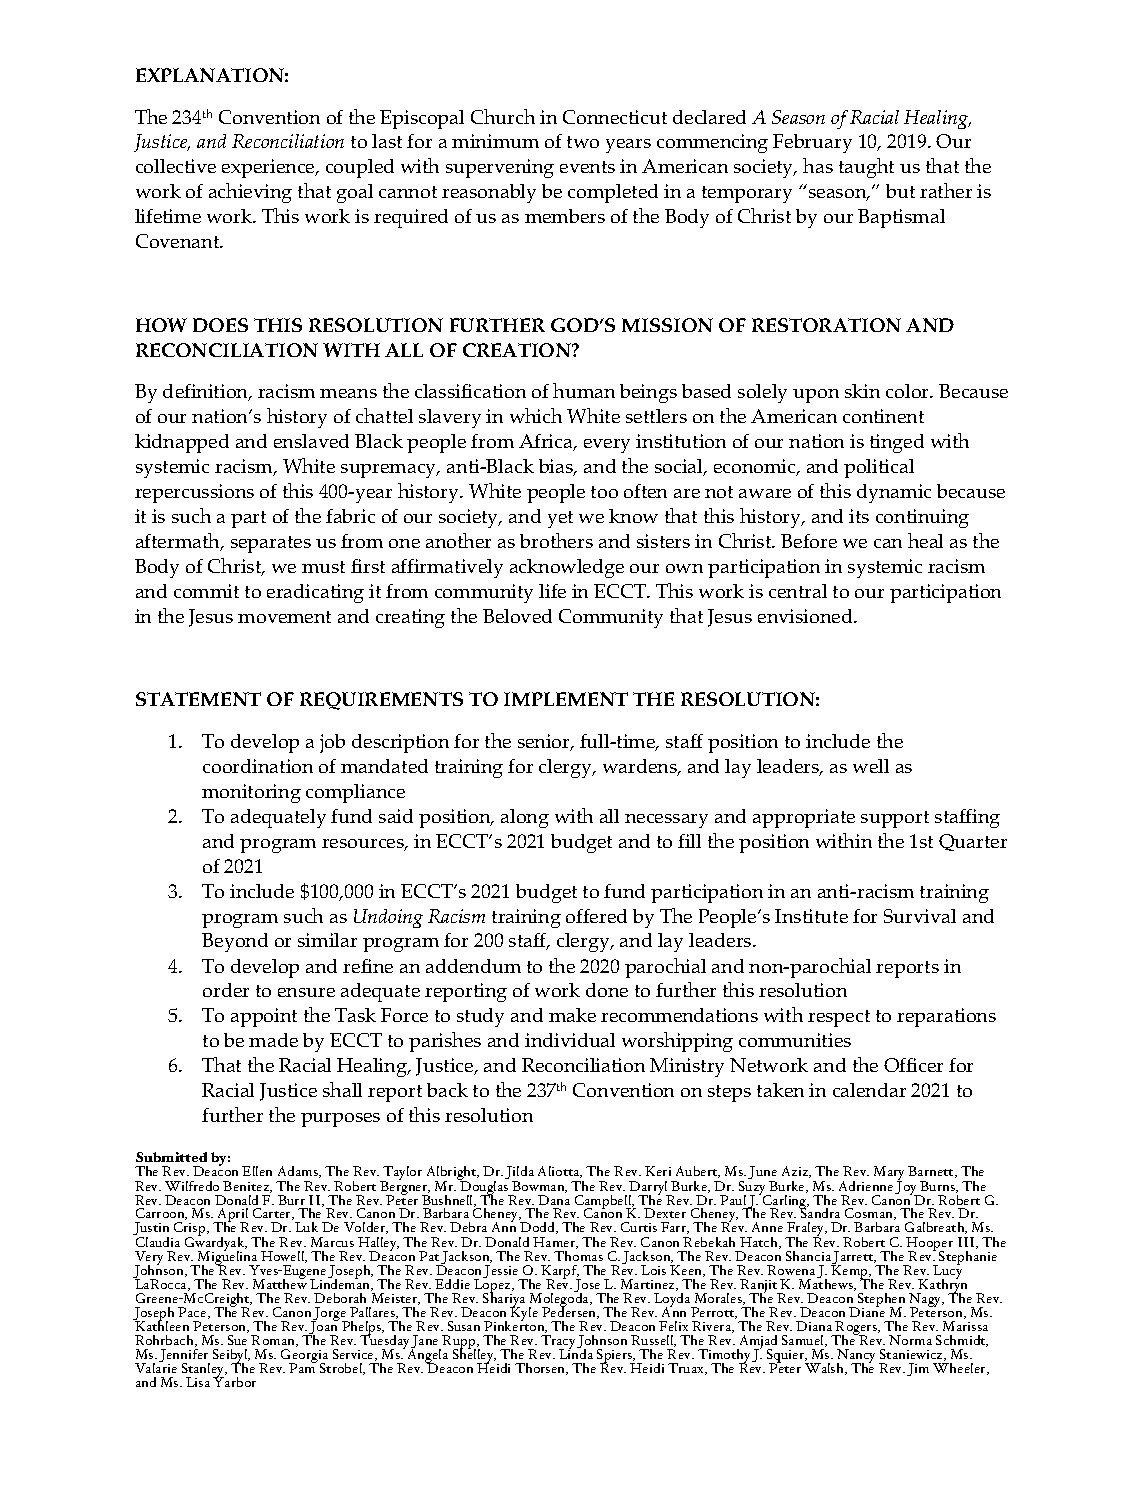 The width and height of the screenshot is (1148, 1486). Describe the element at coordinates (866, 168) in the screenshot. I see `taught` at that location.
